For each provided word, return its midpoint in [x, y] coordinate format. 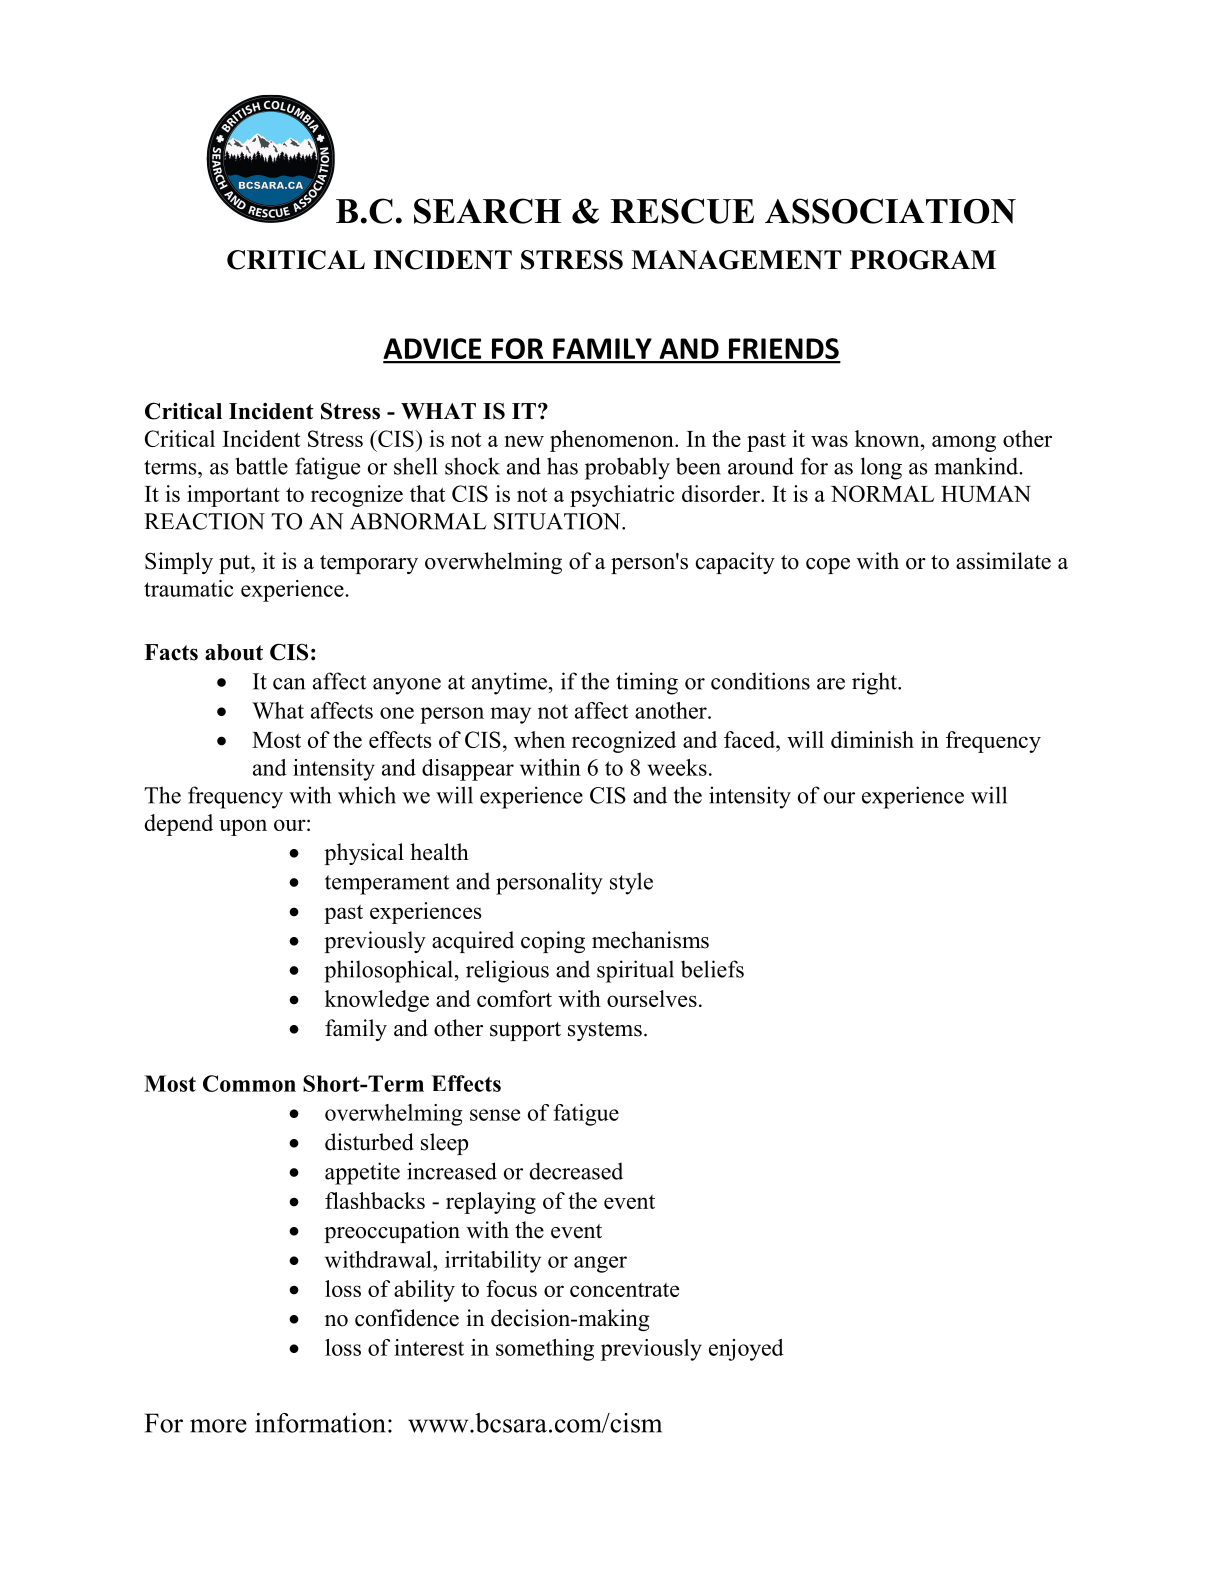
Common [249, 1083]
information [320, 1423]
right [875, 683]
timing [647, 683]
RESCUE [682, 211]
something [545, 1350]
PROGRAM [923, 260]
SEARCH [488, 211]
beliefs [712, 969]
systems [605, 1031]
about [234, 652]
